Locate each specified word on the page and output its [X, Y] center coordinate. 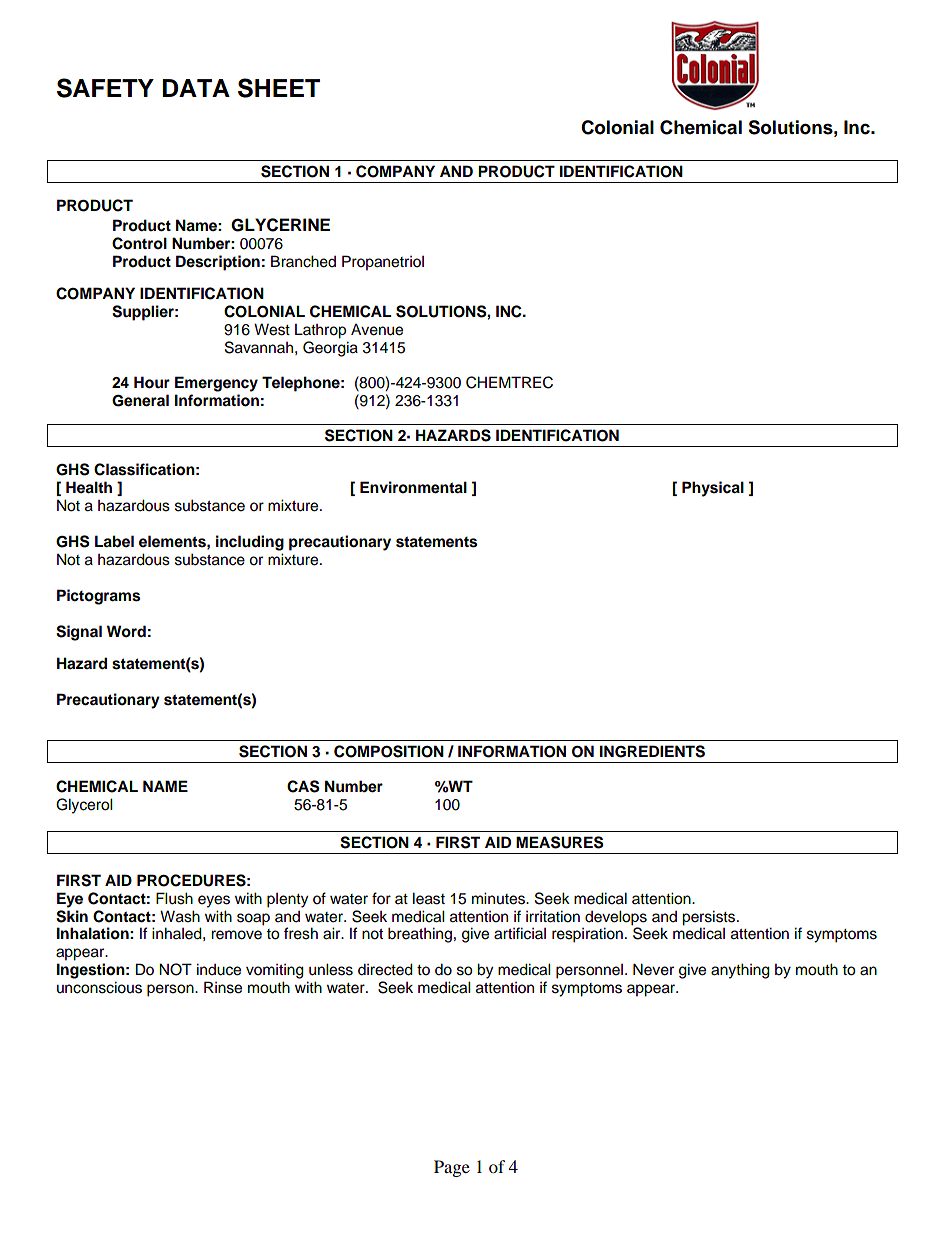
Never [653, 969]
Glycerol [84, 806]
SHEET [279, 88]
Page [452, 1168]
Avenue [377, 329]
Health [89, 487]
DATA [196, 88]
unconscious [99, 987]
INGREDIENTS [652, 751]
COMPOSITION [389, 751]
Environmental [413, 487]
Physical [713, 489]
